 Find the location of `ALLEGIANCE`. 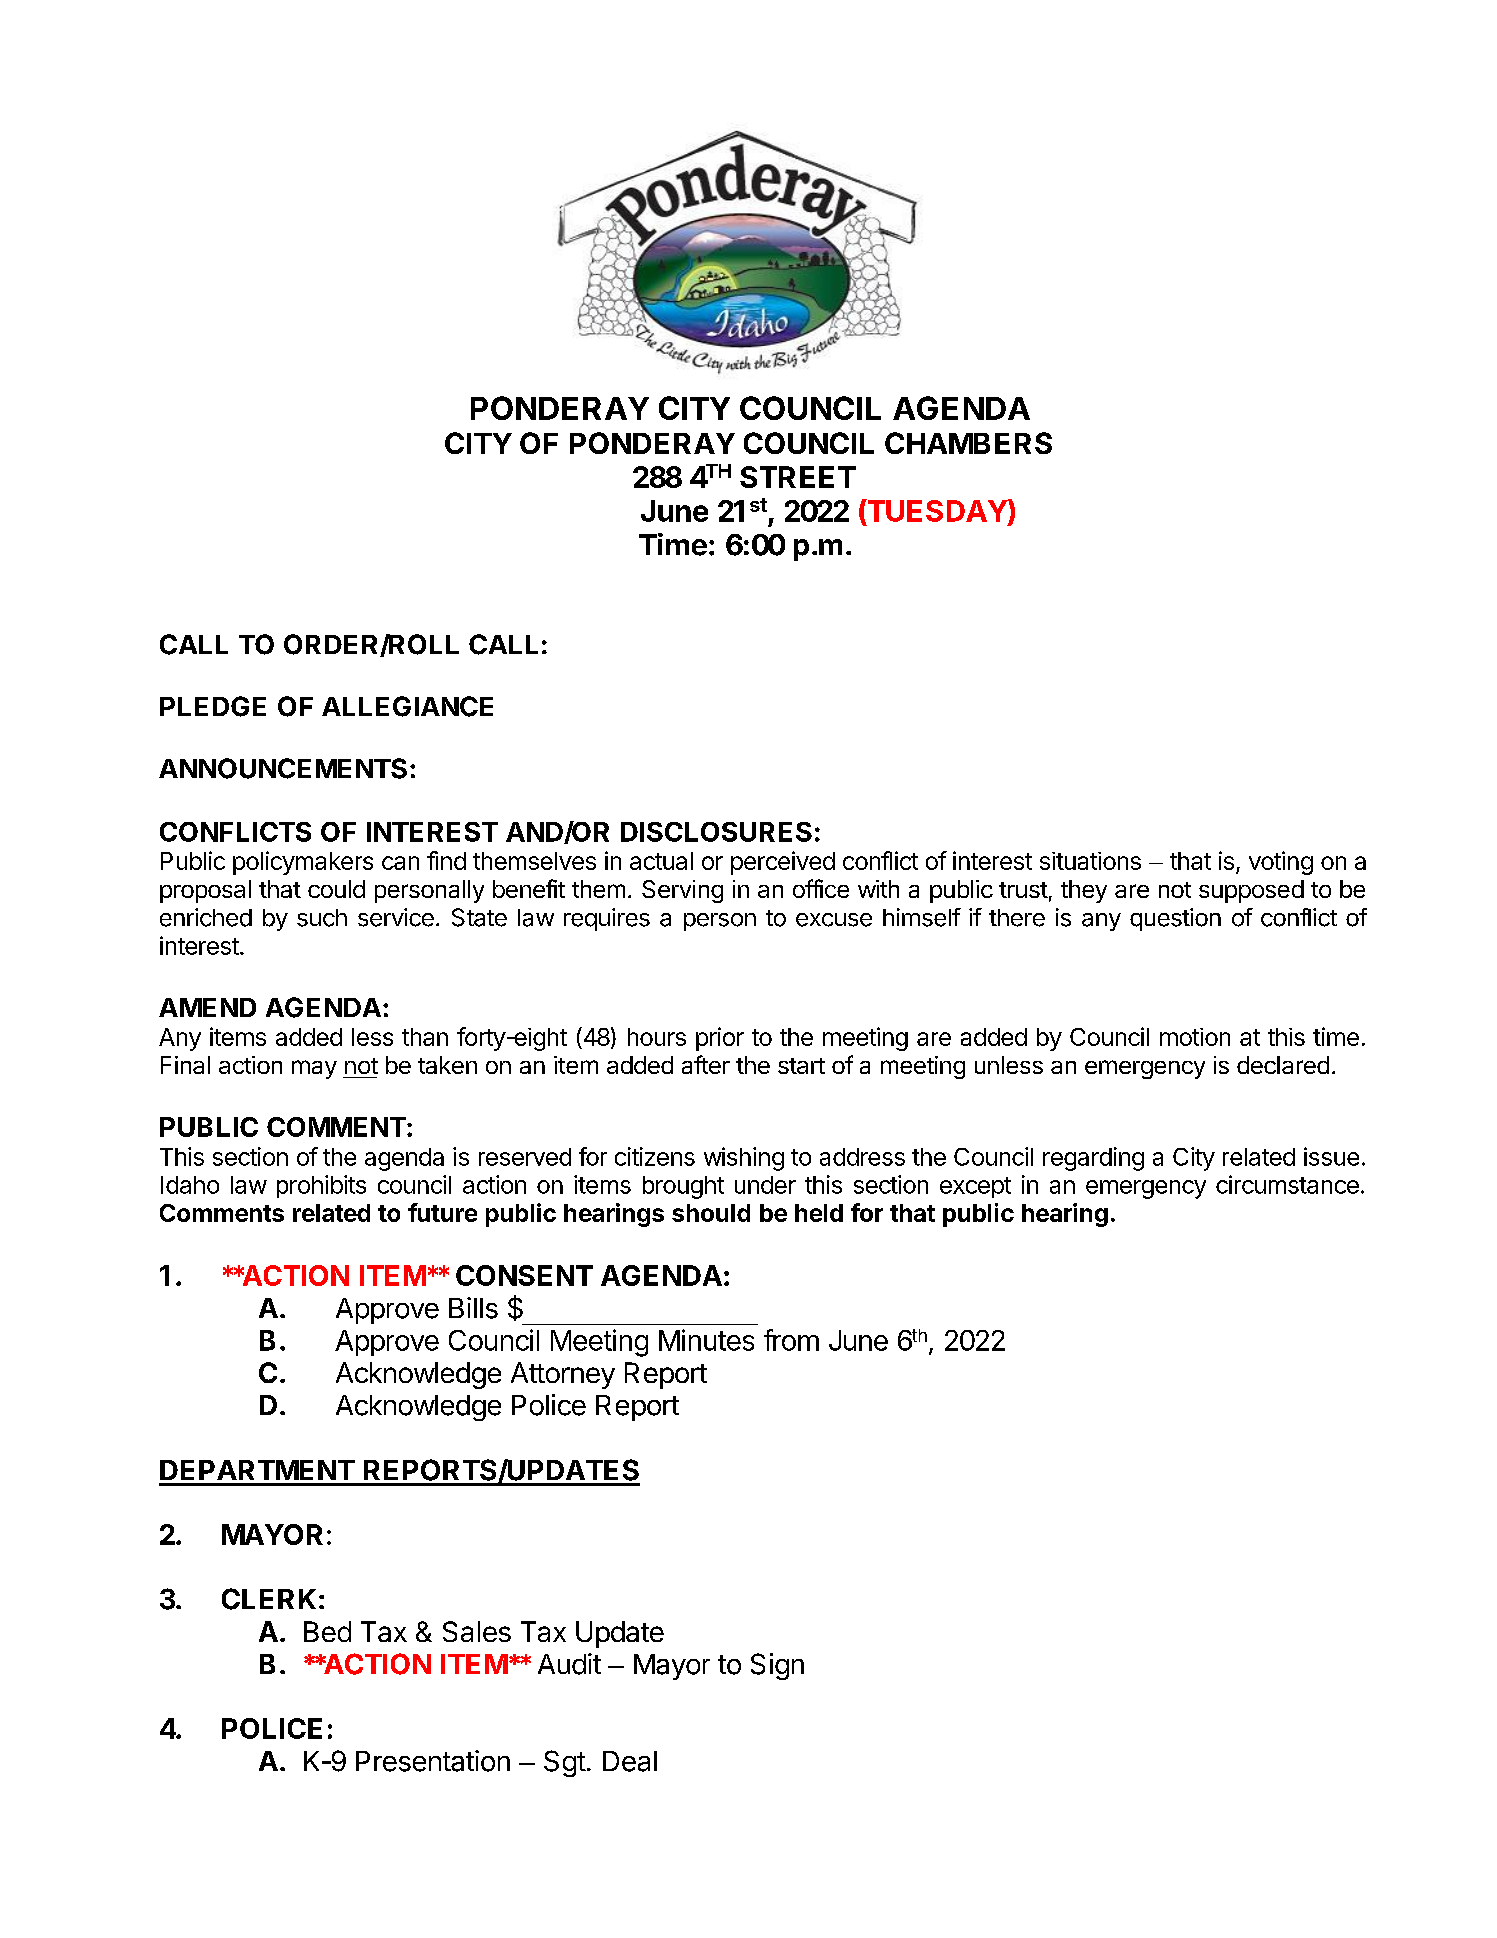

ALLEGIANCE is located at coordinates (407, 706).
